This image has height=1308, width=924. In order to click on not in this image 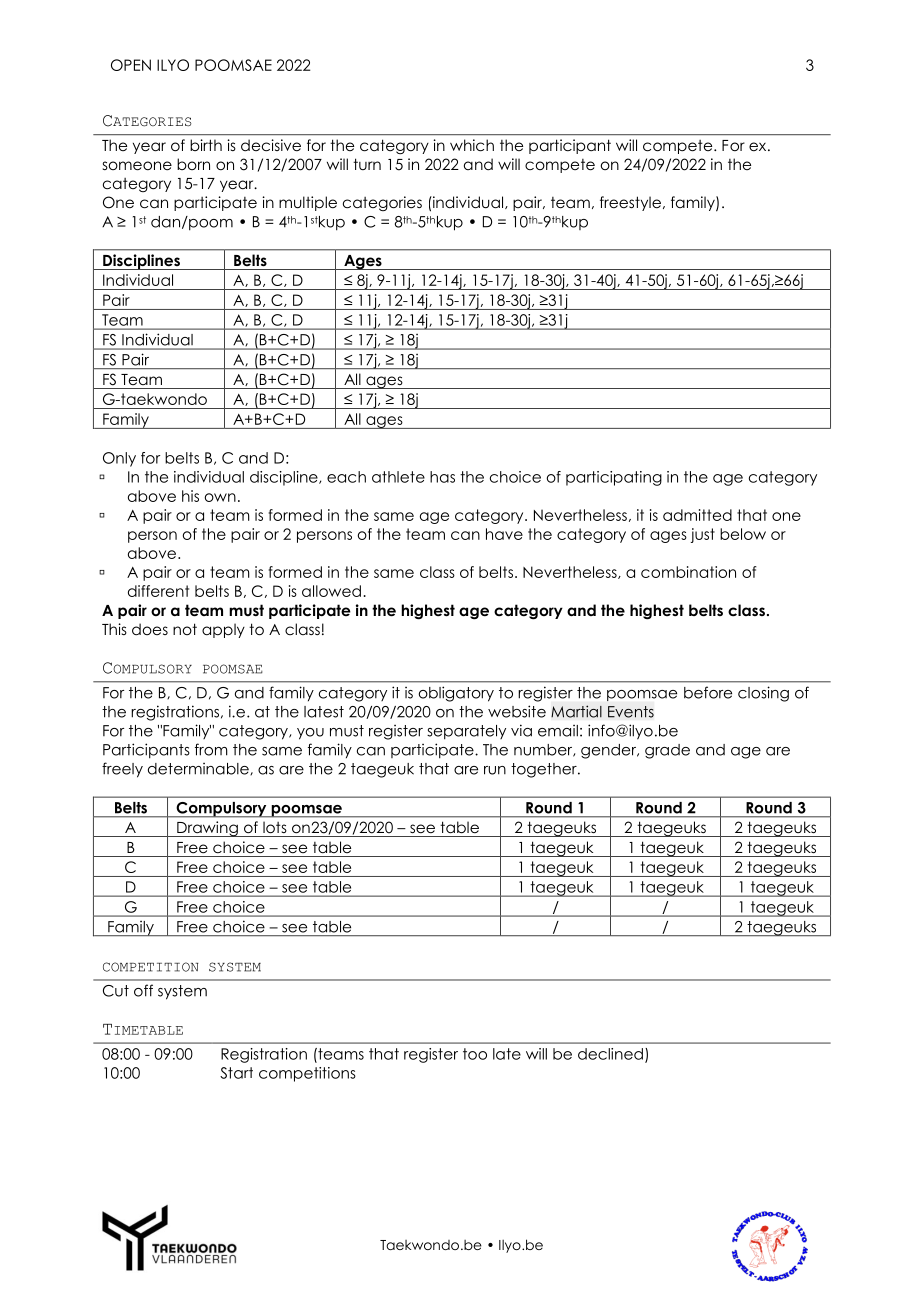, I will do `click(185, 629)`.
